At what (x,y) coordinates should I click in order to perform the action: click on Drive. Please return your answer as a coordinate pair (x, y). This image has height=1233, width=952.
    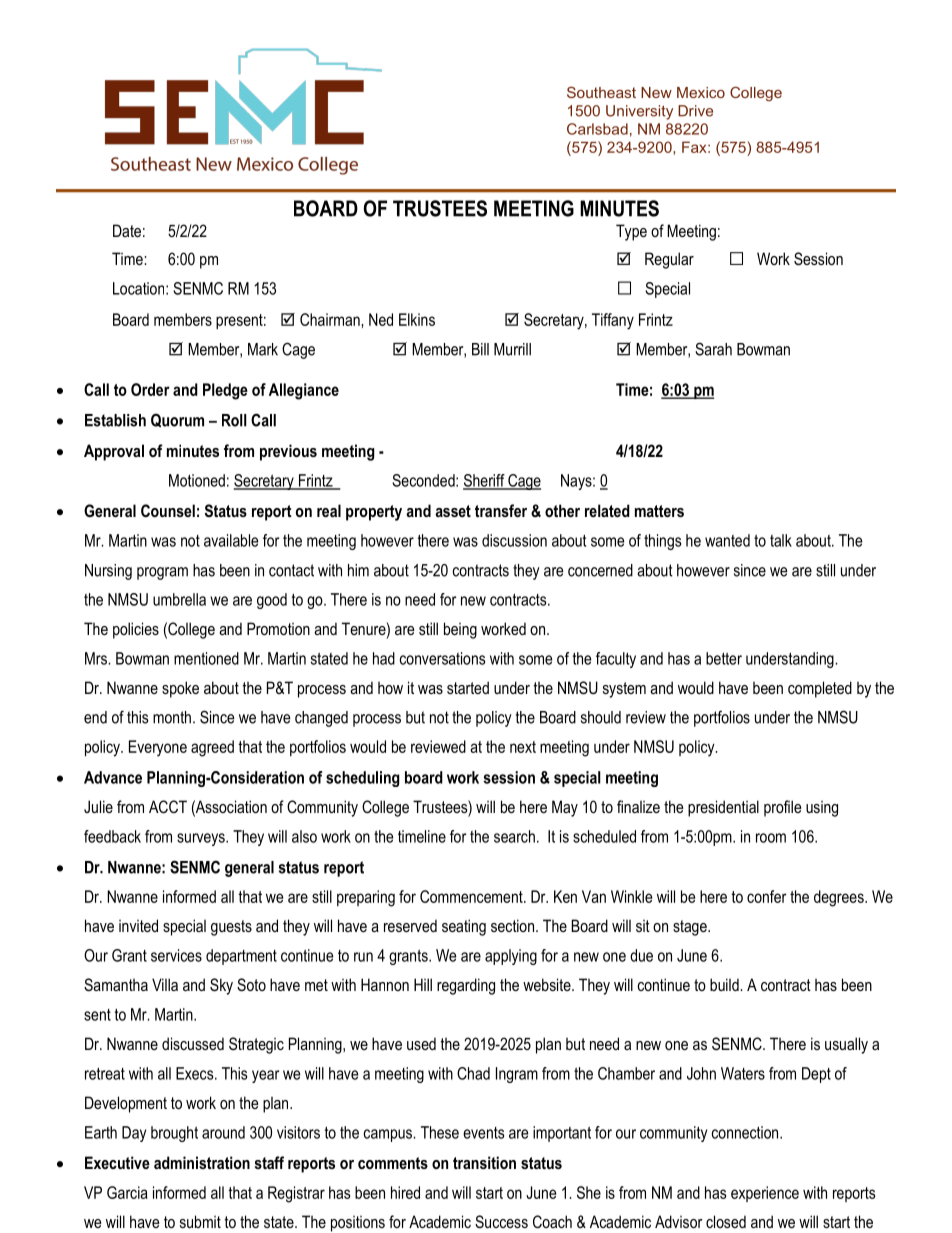
    Looking at the image, I should click on (695, 111).
